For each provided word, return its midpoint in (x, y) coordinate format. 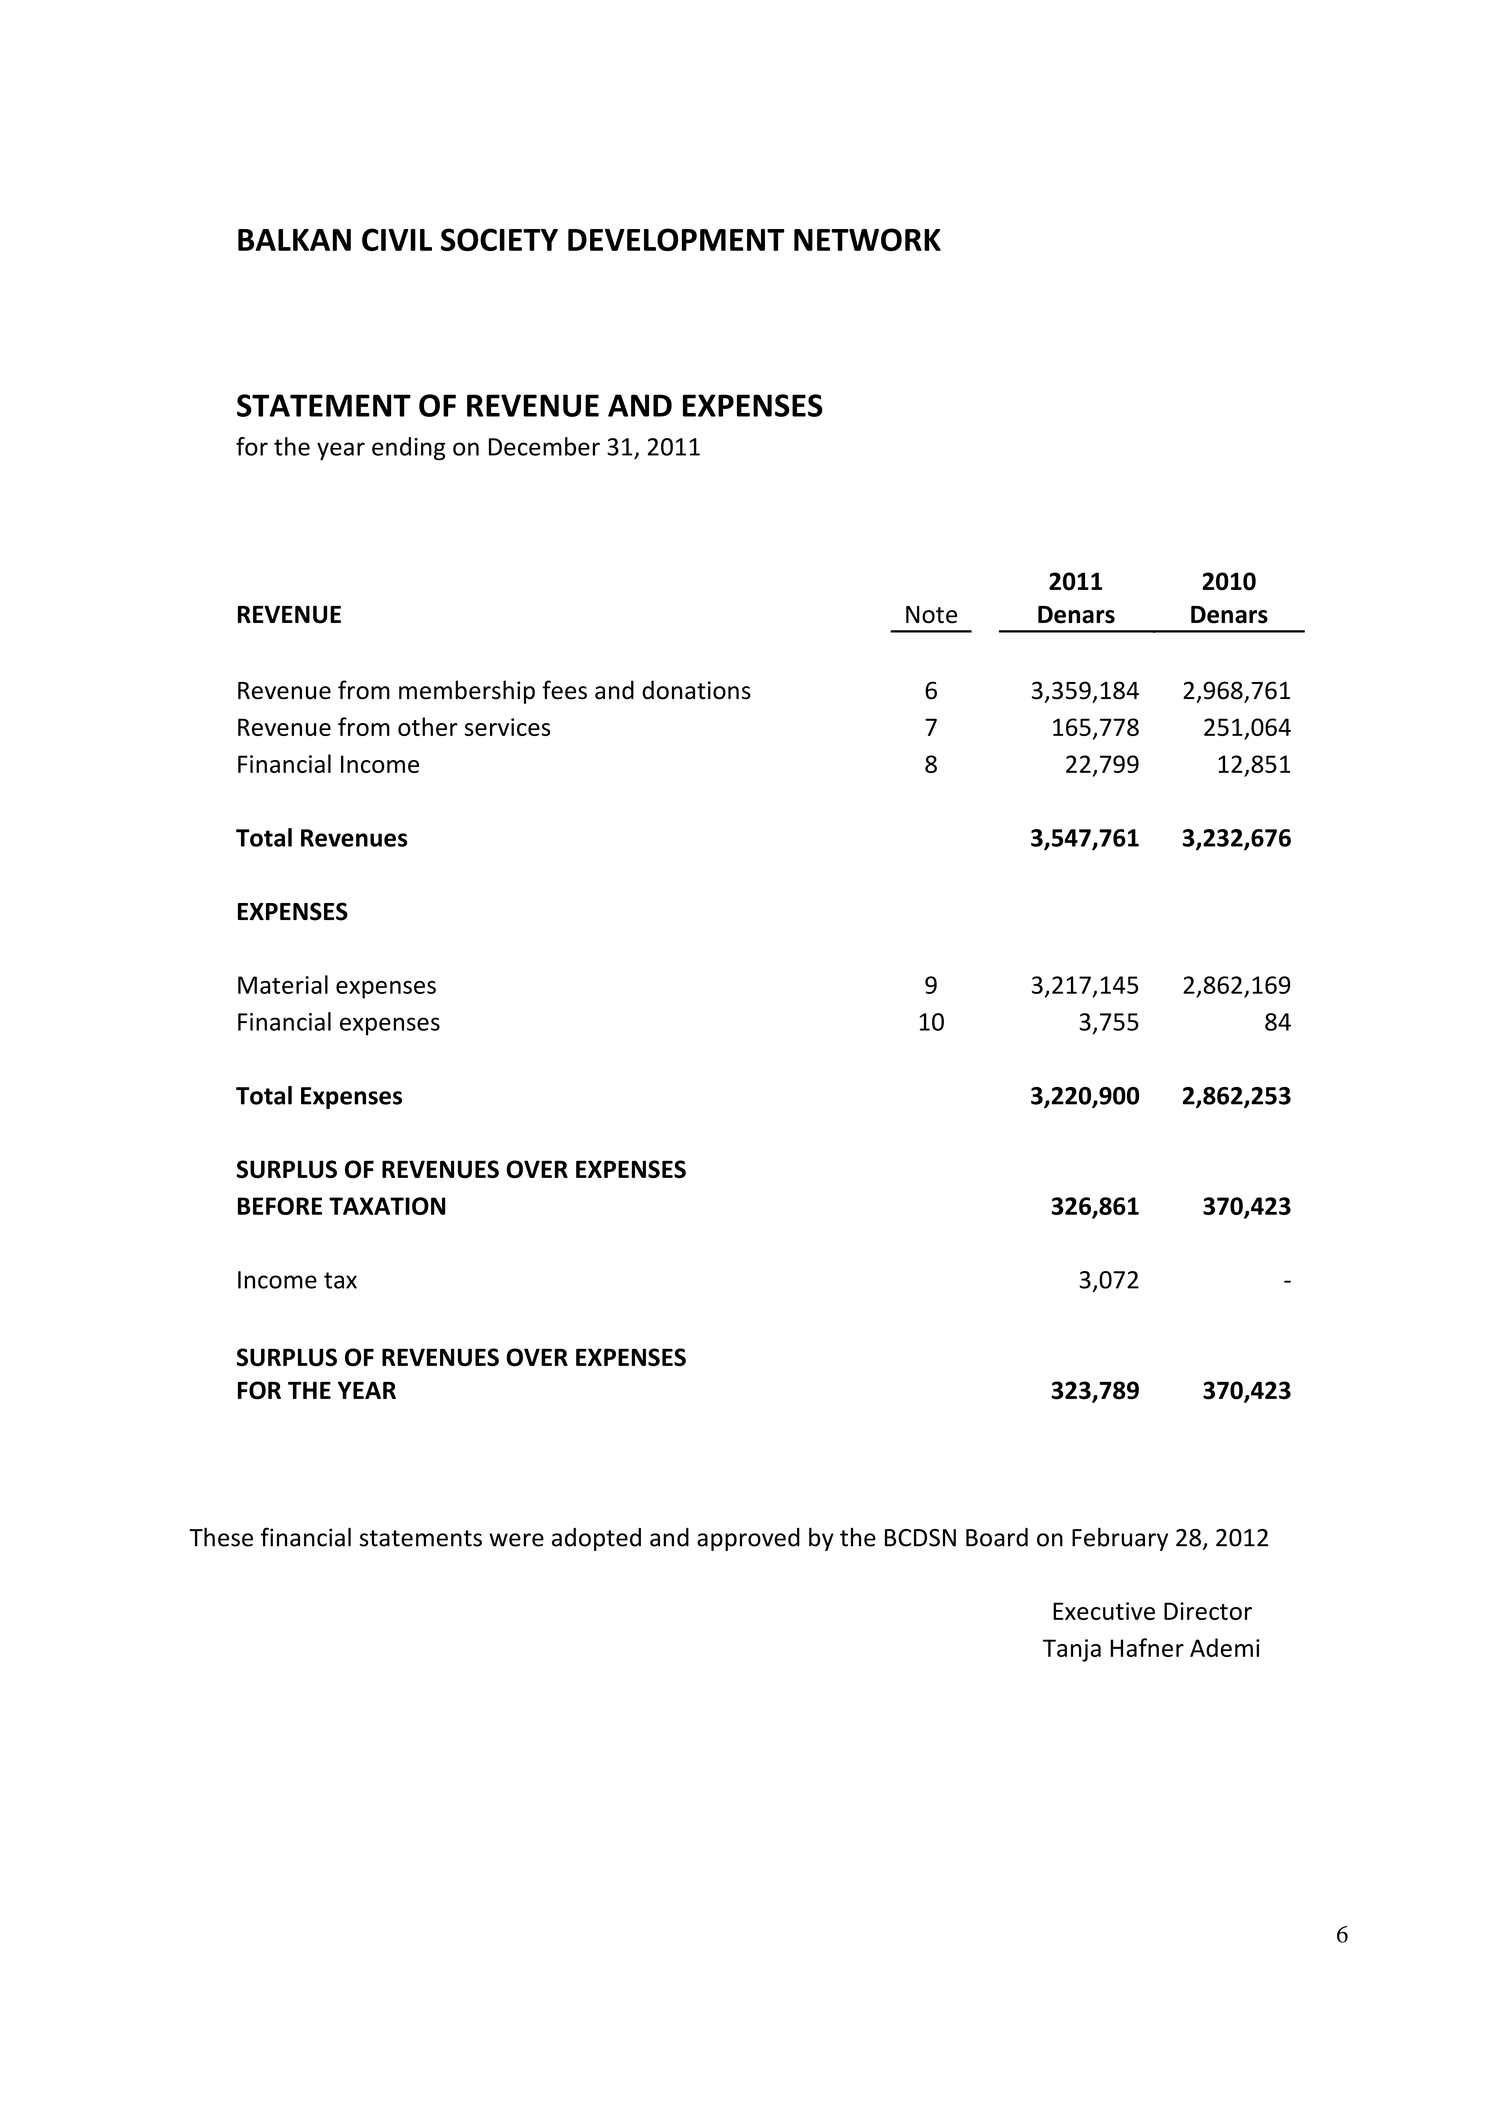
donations (696, 690)
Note (931, 615)
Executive (1104, 1611)
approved (748, 1539)
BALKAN (294, 240)
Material (283, 984)
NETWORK (867, 239)
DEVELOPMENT (676, 239)
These (221, 1537)
